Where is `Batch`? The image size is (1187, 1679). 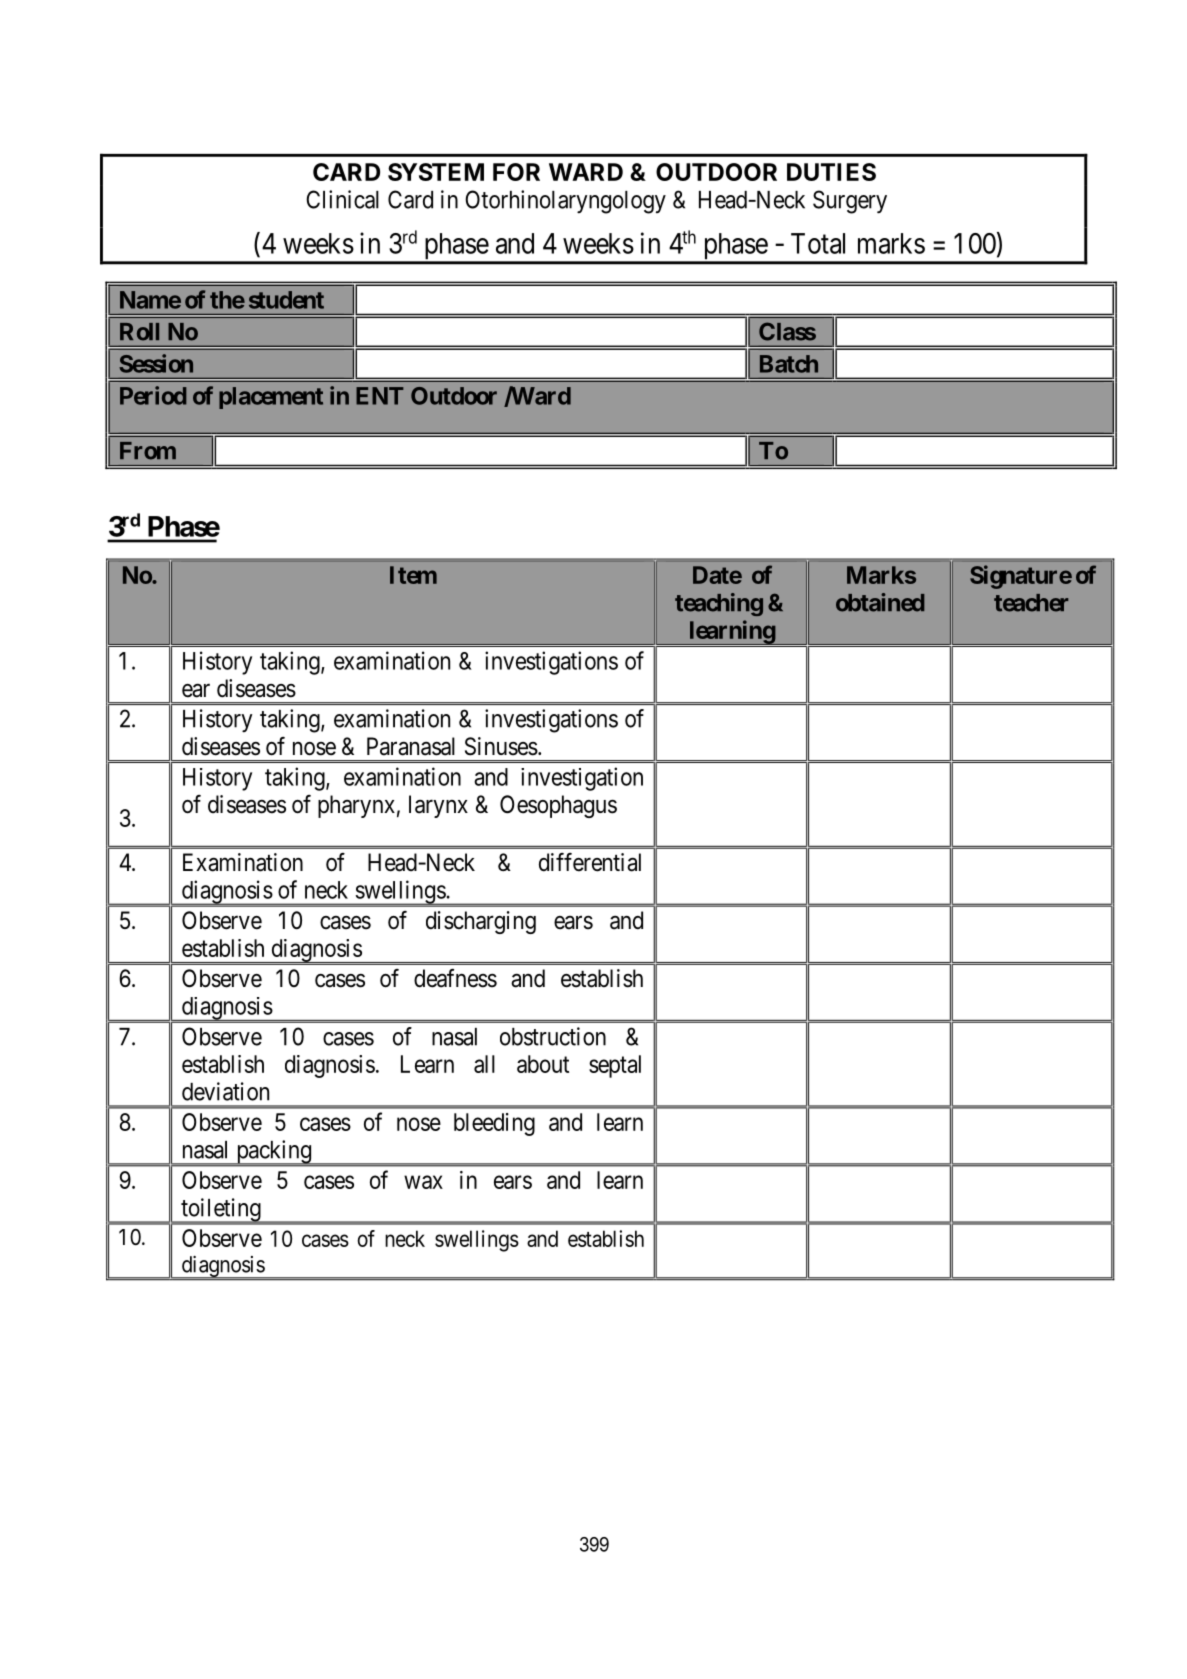 Batch is located at coordinates (789, 364).
